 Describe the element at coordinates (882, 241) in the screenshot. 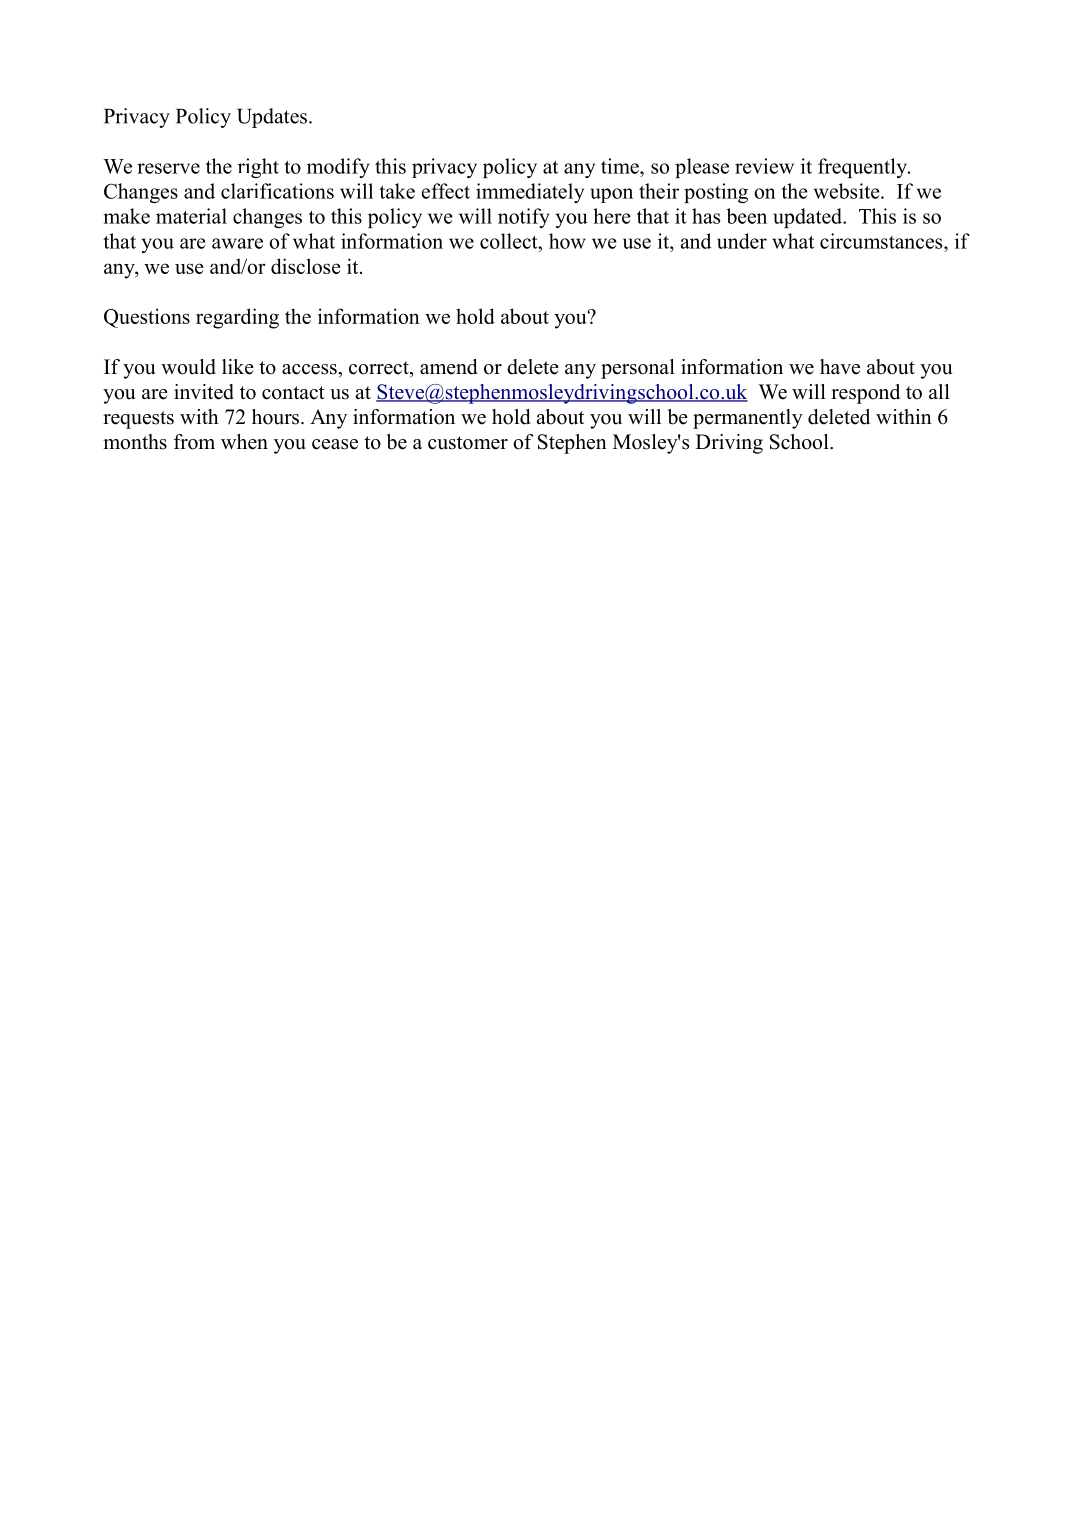

I see `circumstances` at that location.
